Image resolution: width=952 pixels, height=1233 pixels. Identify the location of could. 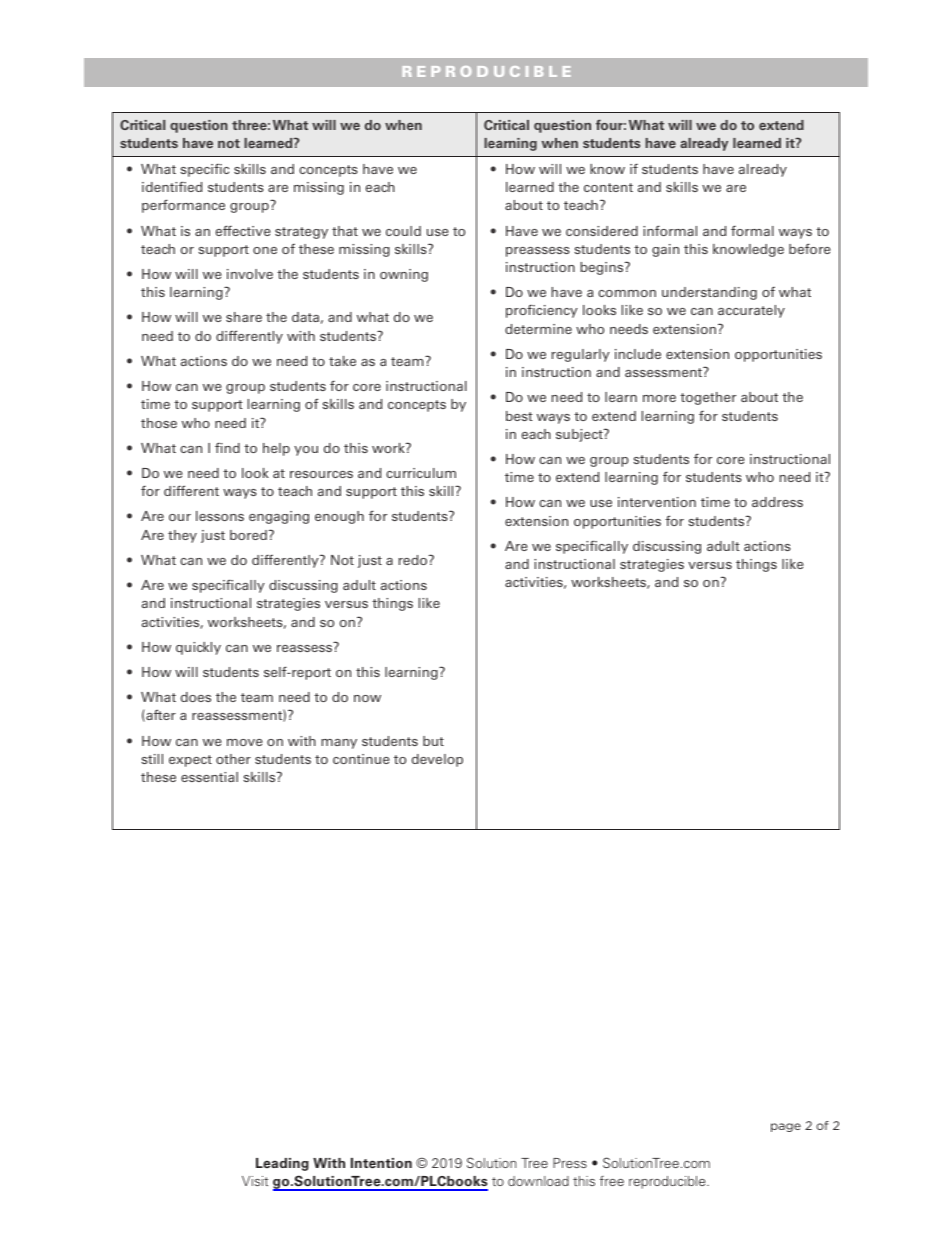
(403, 231).
